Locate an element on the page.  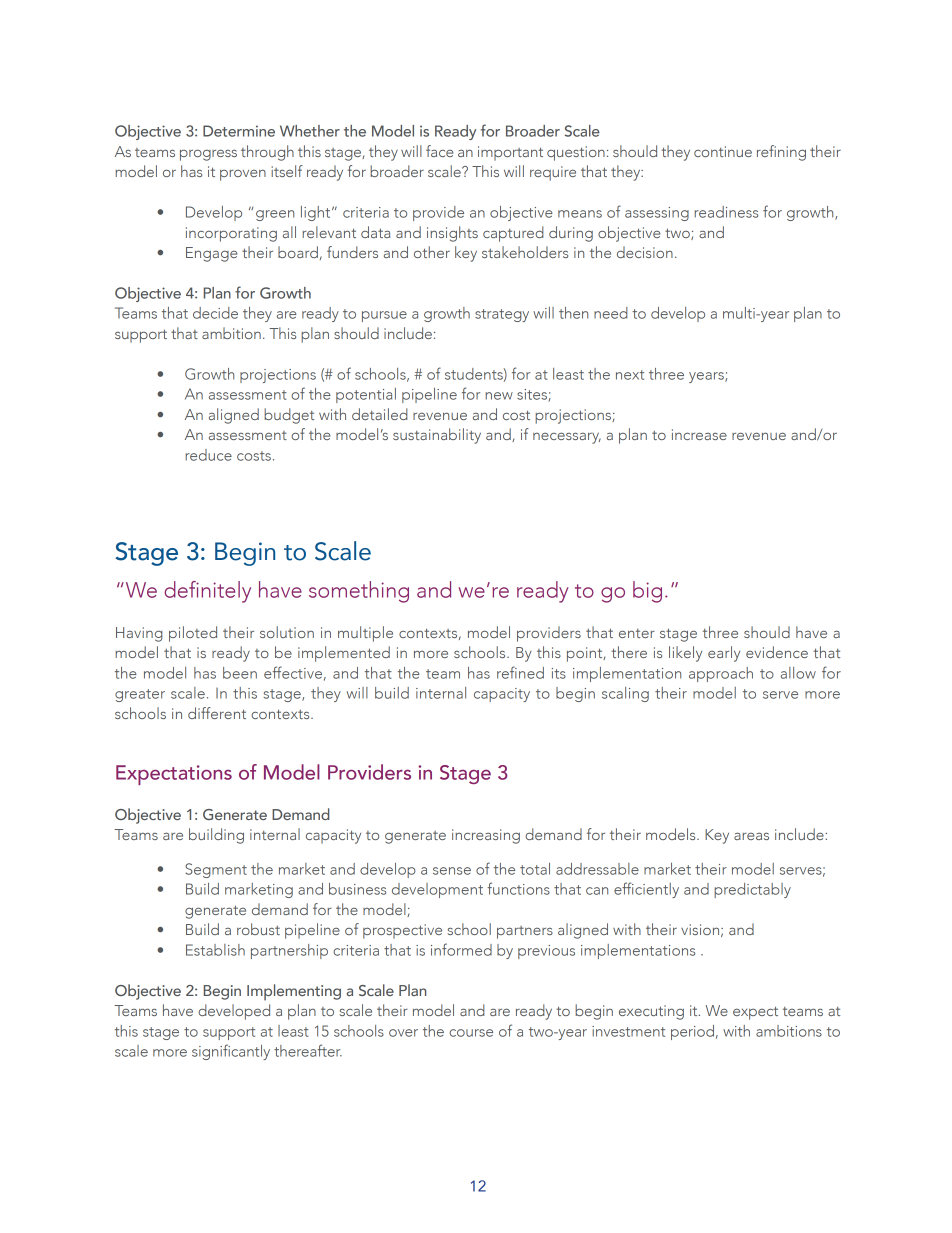
something is located at coordinates (359, 592).
